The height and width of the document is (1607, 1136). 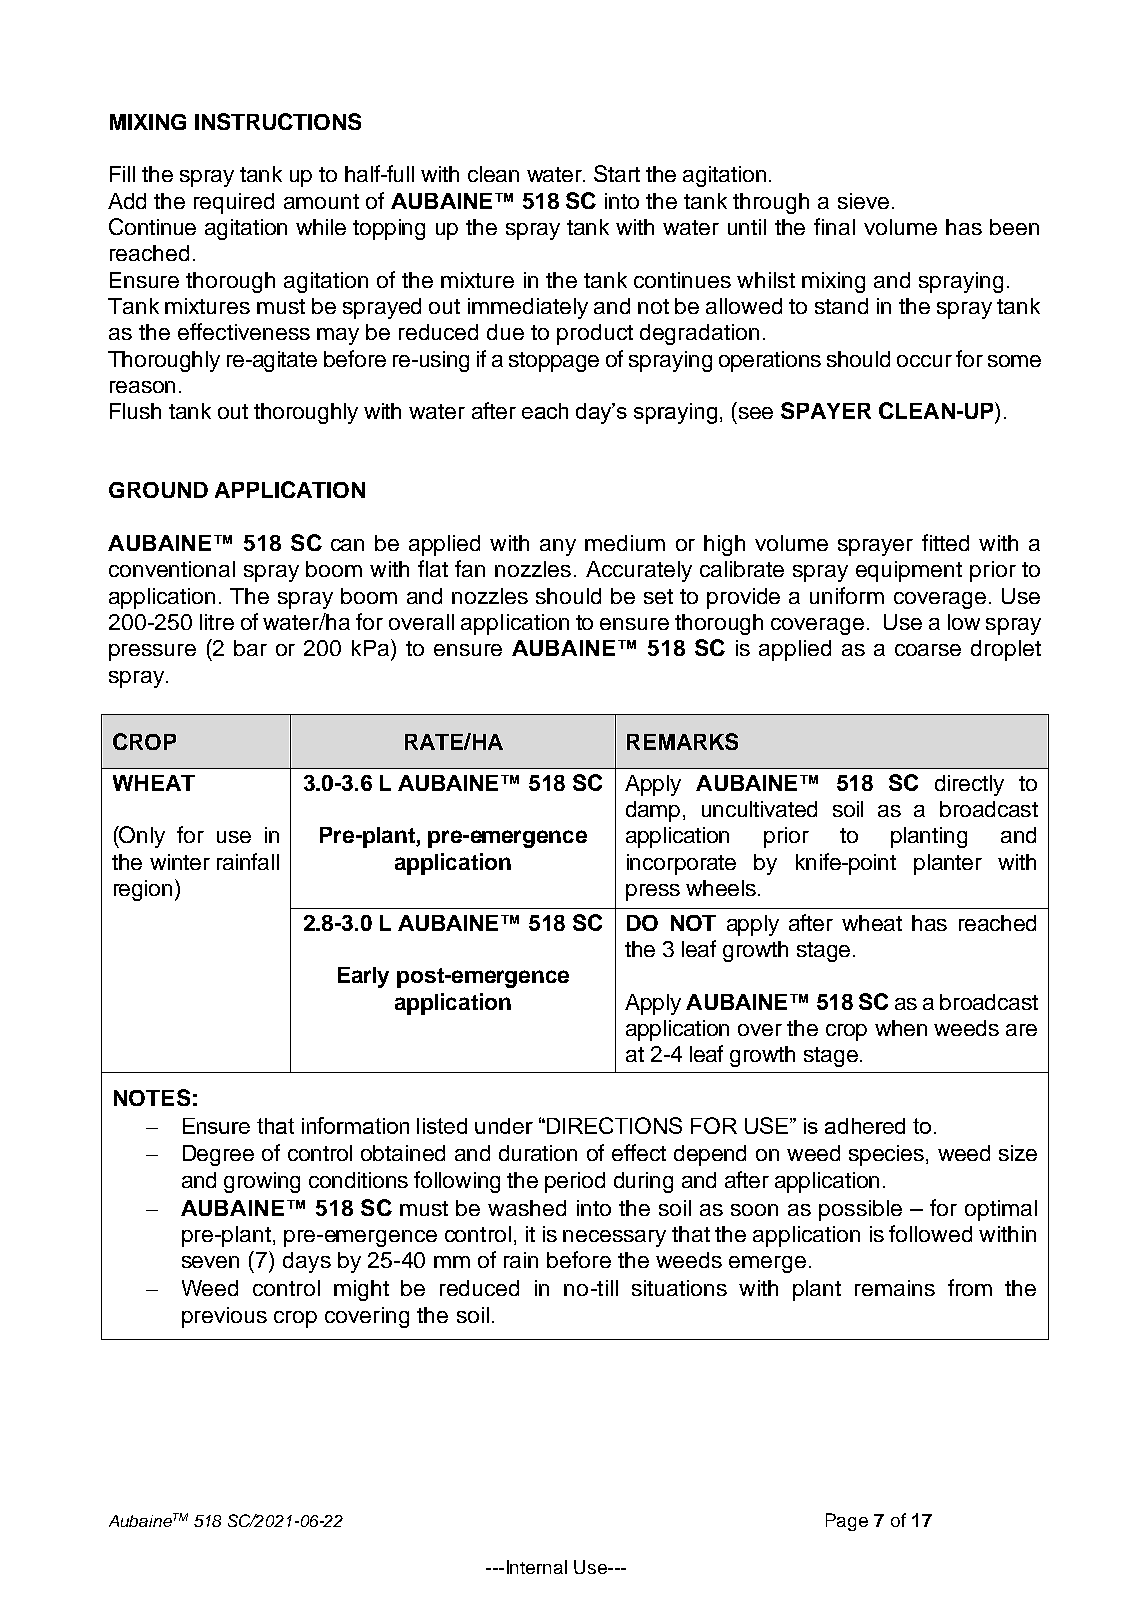 I want to click on previous, so click(x=224, y=1317).
